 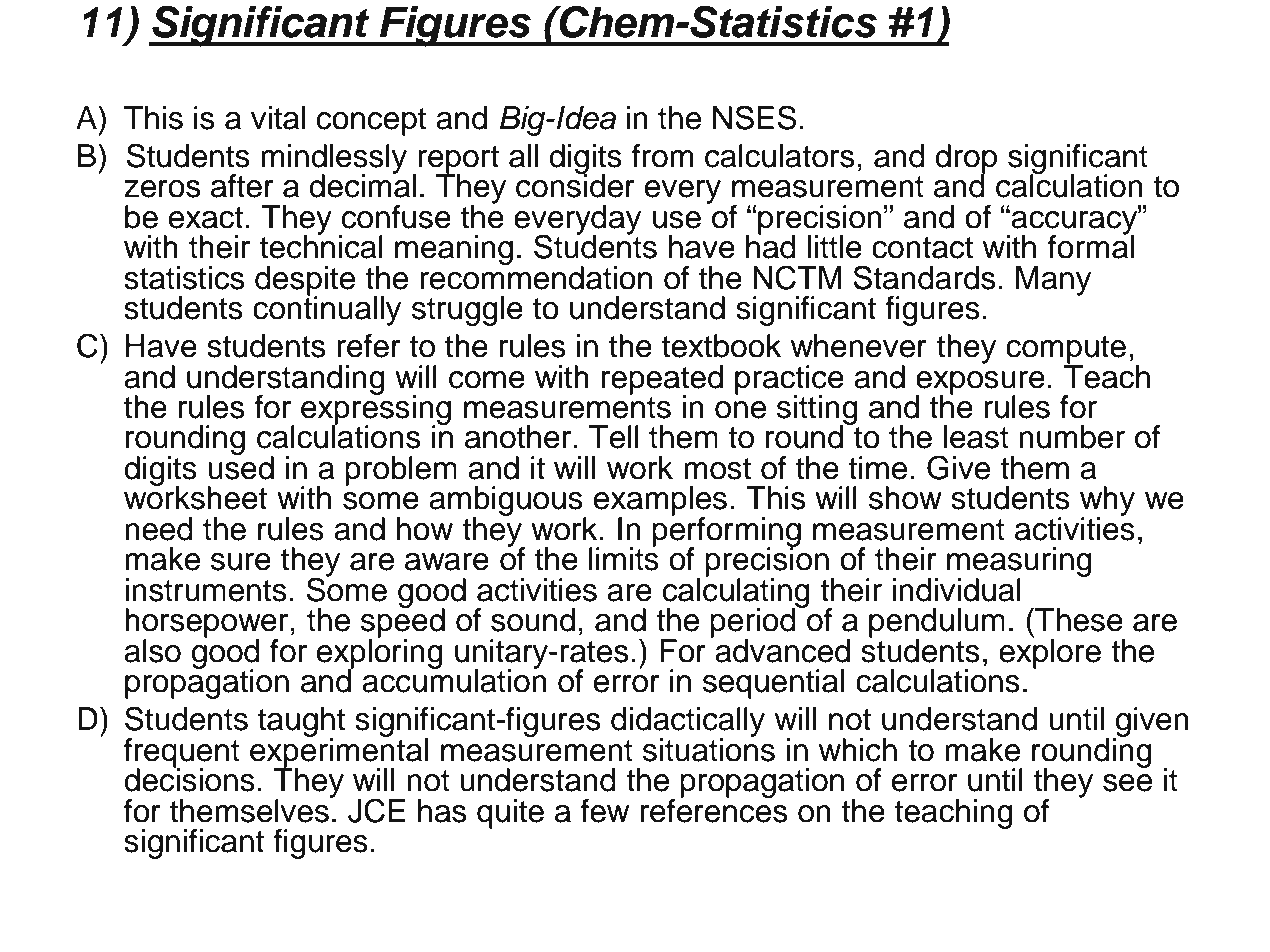 I want to click on vital, so click(x=278, y=118).
